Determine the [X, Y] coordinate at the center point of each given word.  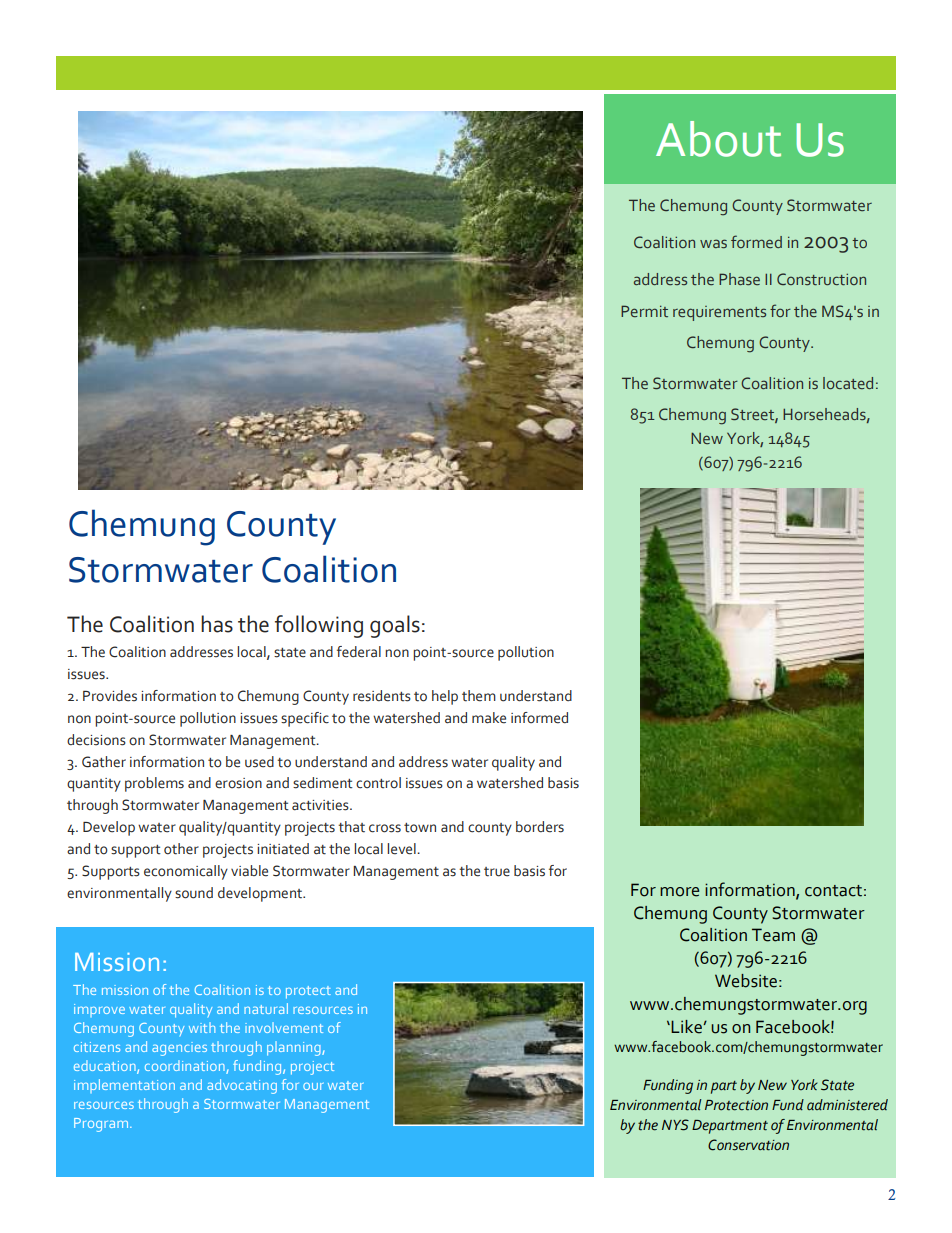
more [679, 892]
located [848, 383]
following [319, 626]
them [479, 696]
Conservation [748, 1145]
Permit [644, 311]
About [718, 139]
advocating [242, 1086]
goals [395, 626]
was [713, 243]
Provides [110, 696]
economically [186, 872]
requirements [719, 313]
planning [295, 1048]
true [497, 872]
